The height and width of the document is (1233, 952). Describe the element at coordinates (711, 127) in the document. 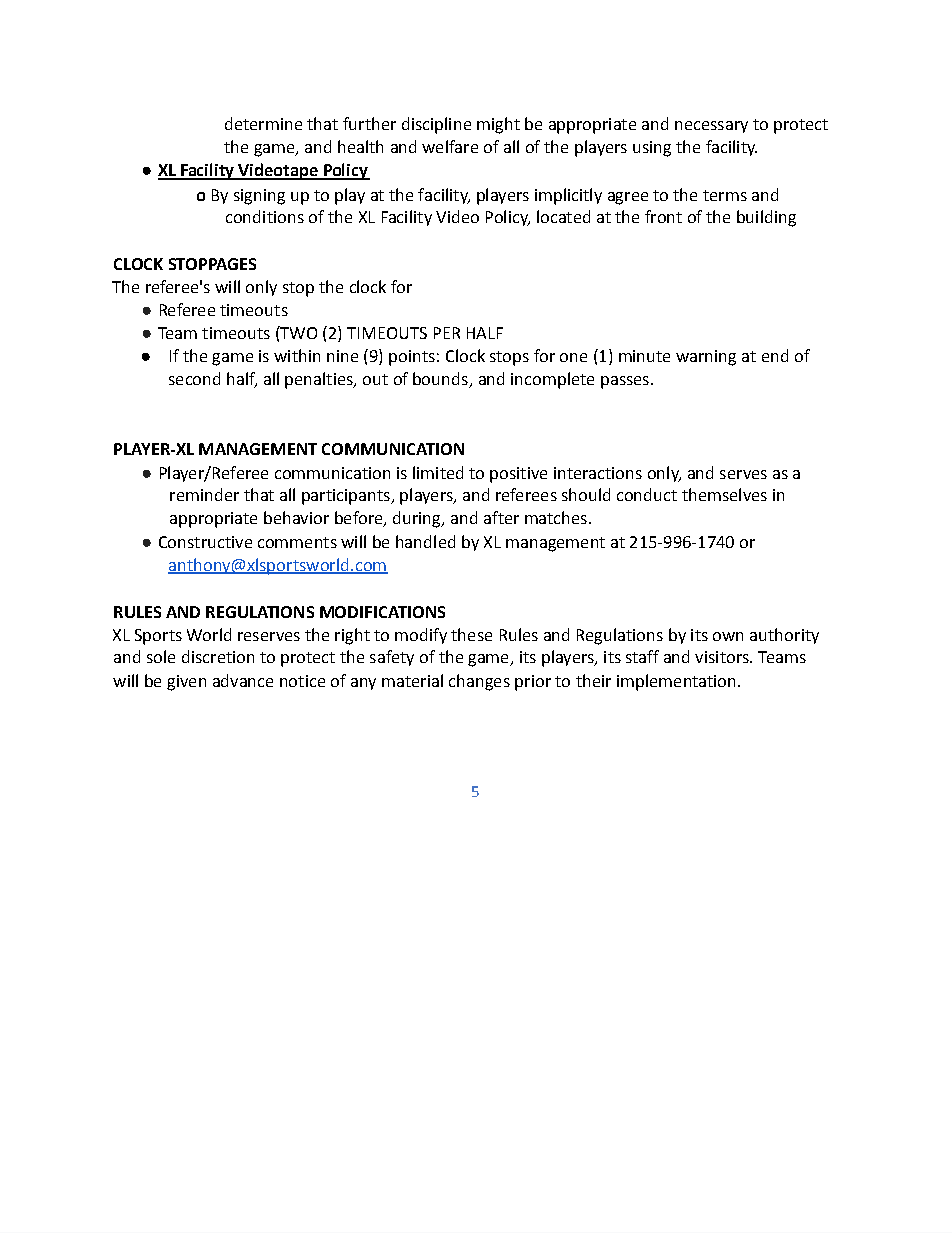

I see `necessary` at that location.
